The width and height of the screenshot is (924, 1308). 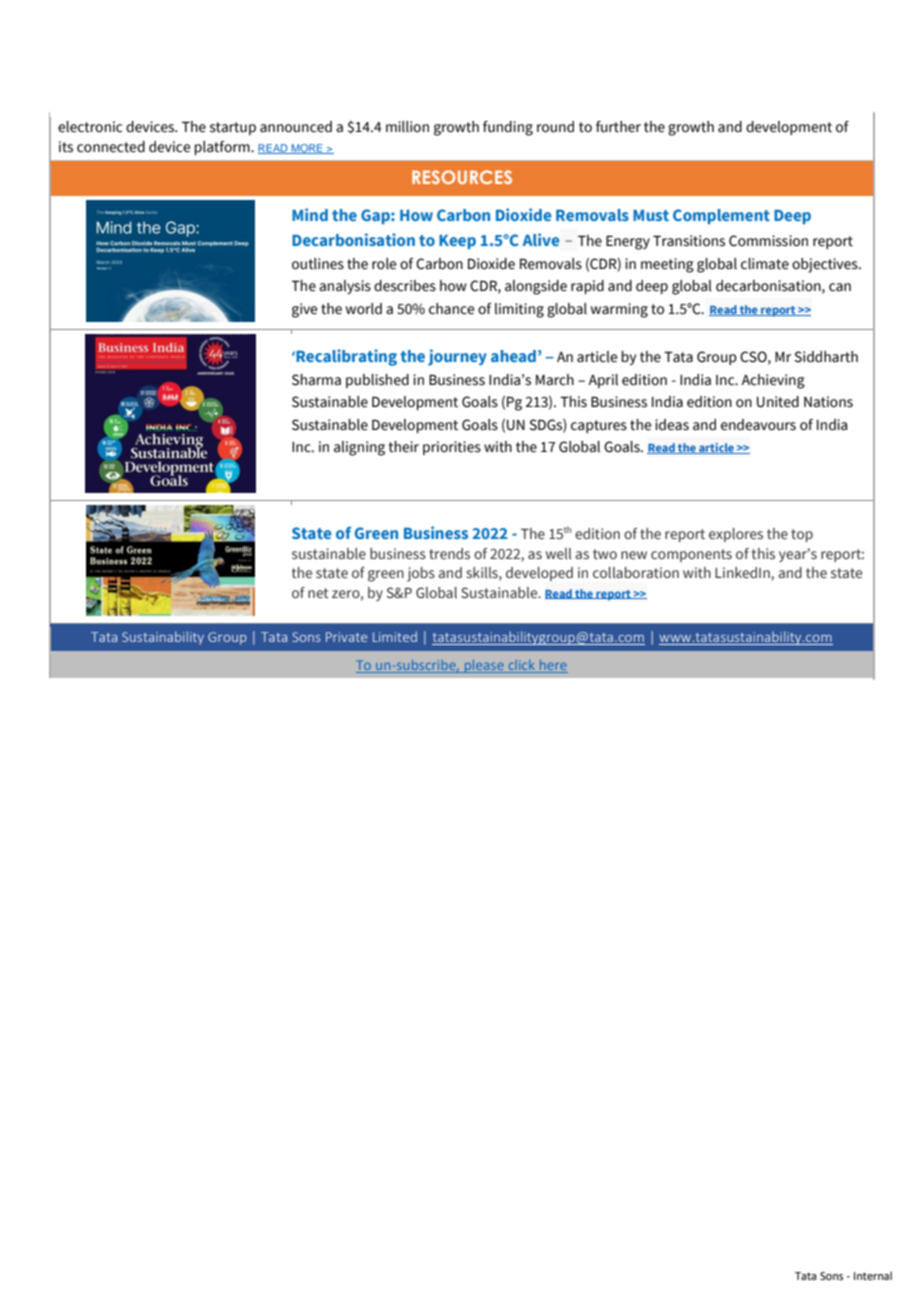 I want to click on net, so click(x=318, y=593).
